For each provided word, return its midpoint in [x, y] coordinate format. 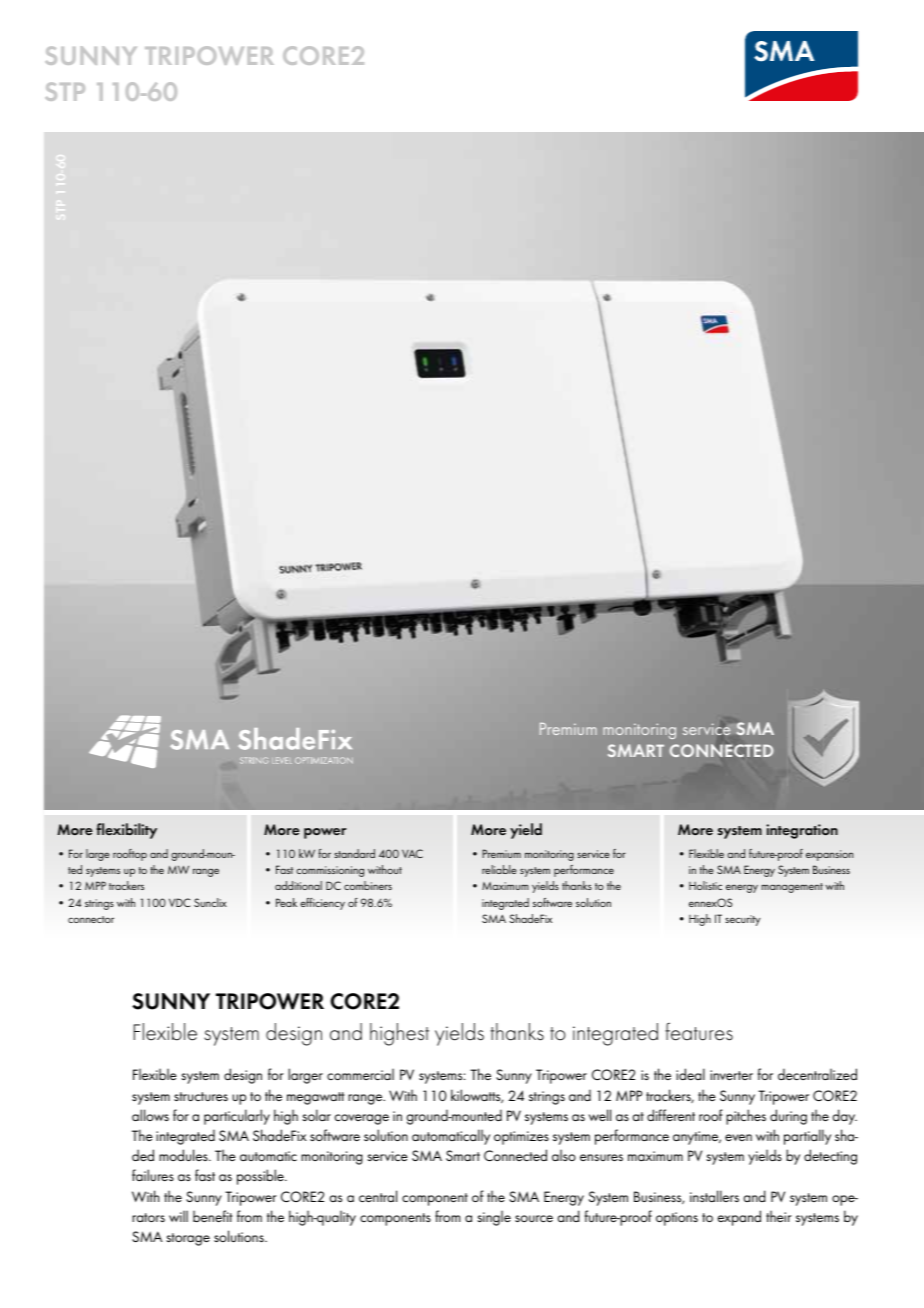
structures [201, 1096]
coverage [362, 1119]
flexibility [126, 831]
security [743, 920]
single [494, 1218]
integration [802, 831]
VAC [412, 853]
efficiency [322, 904]
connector [91, 919]
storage [188, 1239]
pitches [746, 1117]
